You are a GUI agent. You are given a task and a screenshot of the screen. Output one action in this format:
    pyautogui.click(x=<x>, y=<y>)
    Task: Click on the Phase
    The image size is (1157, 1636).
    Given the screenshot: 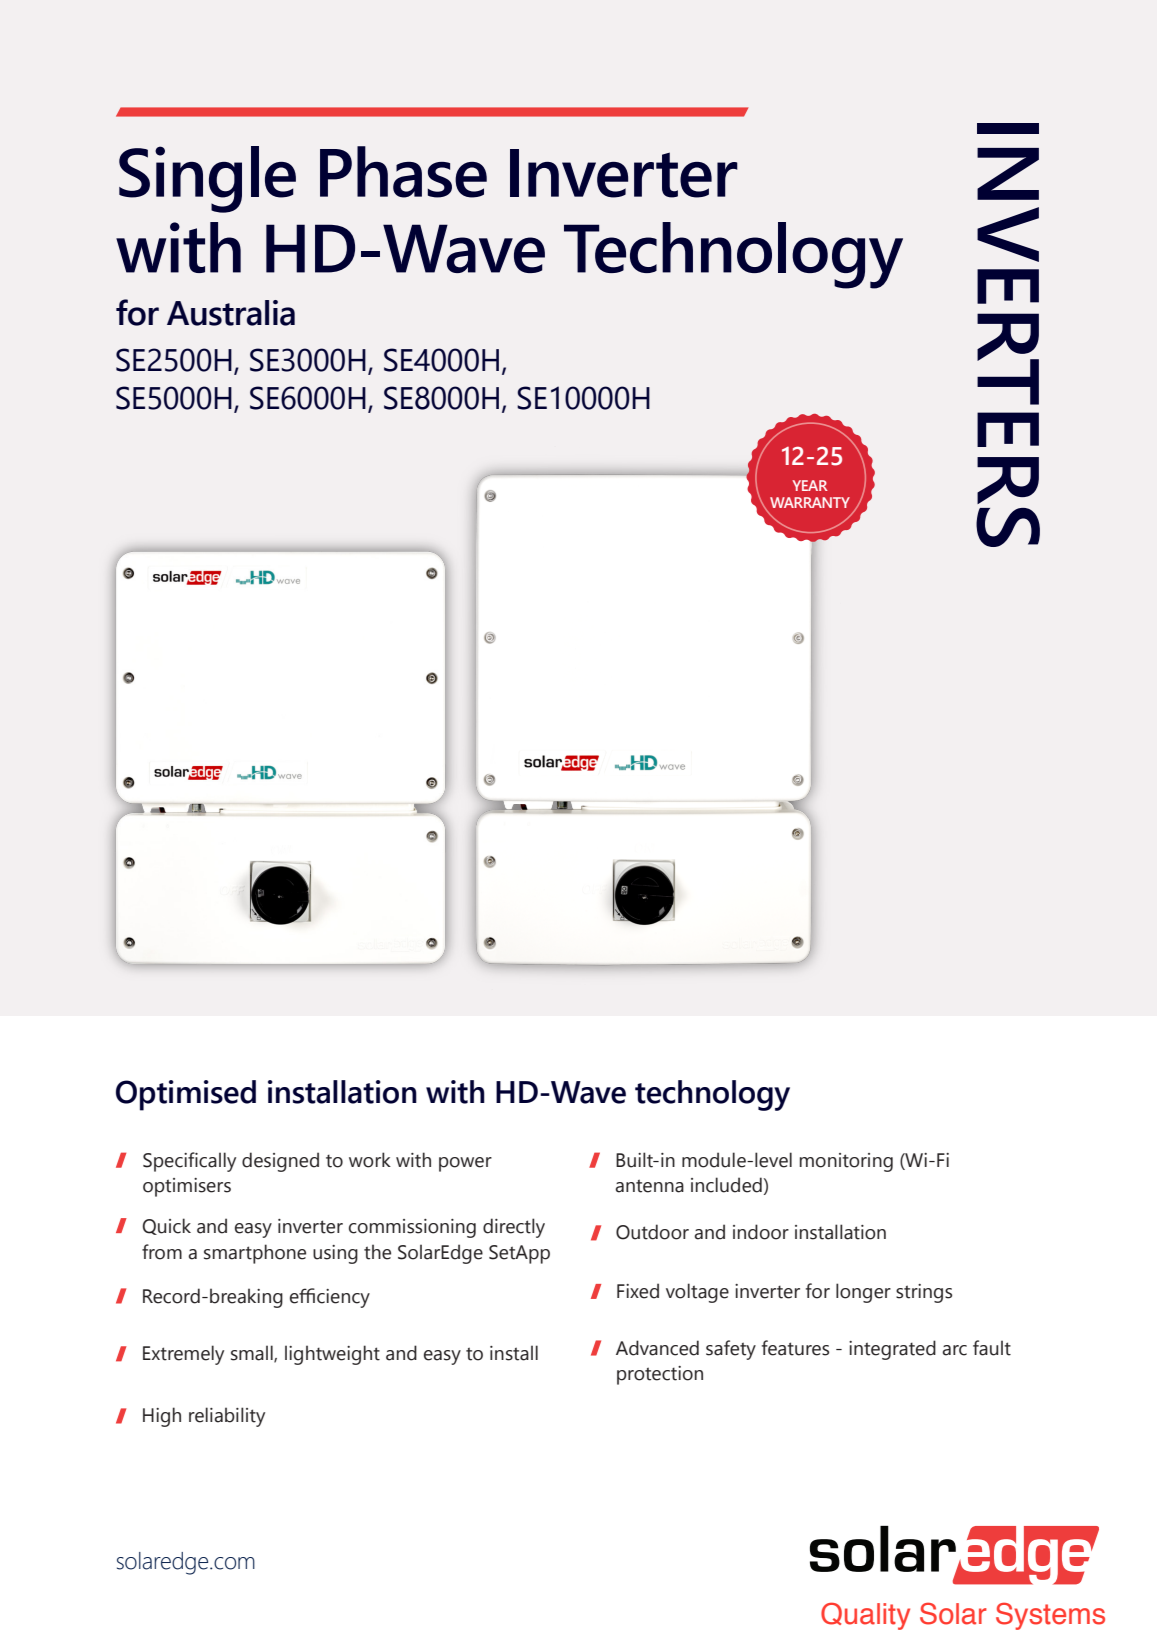 What is the action you would take?
    pyautogui.click(x=403, y=172)
